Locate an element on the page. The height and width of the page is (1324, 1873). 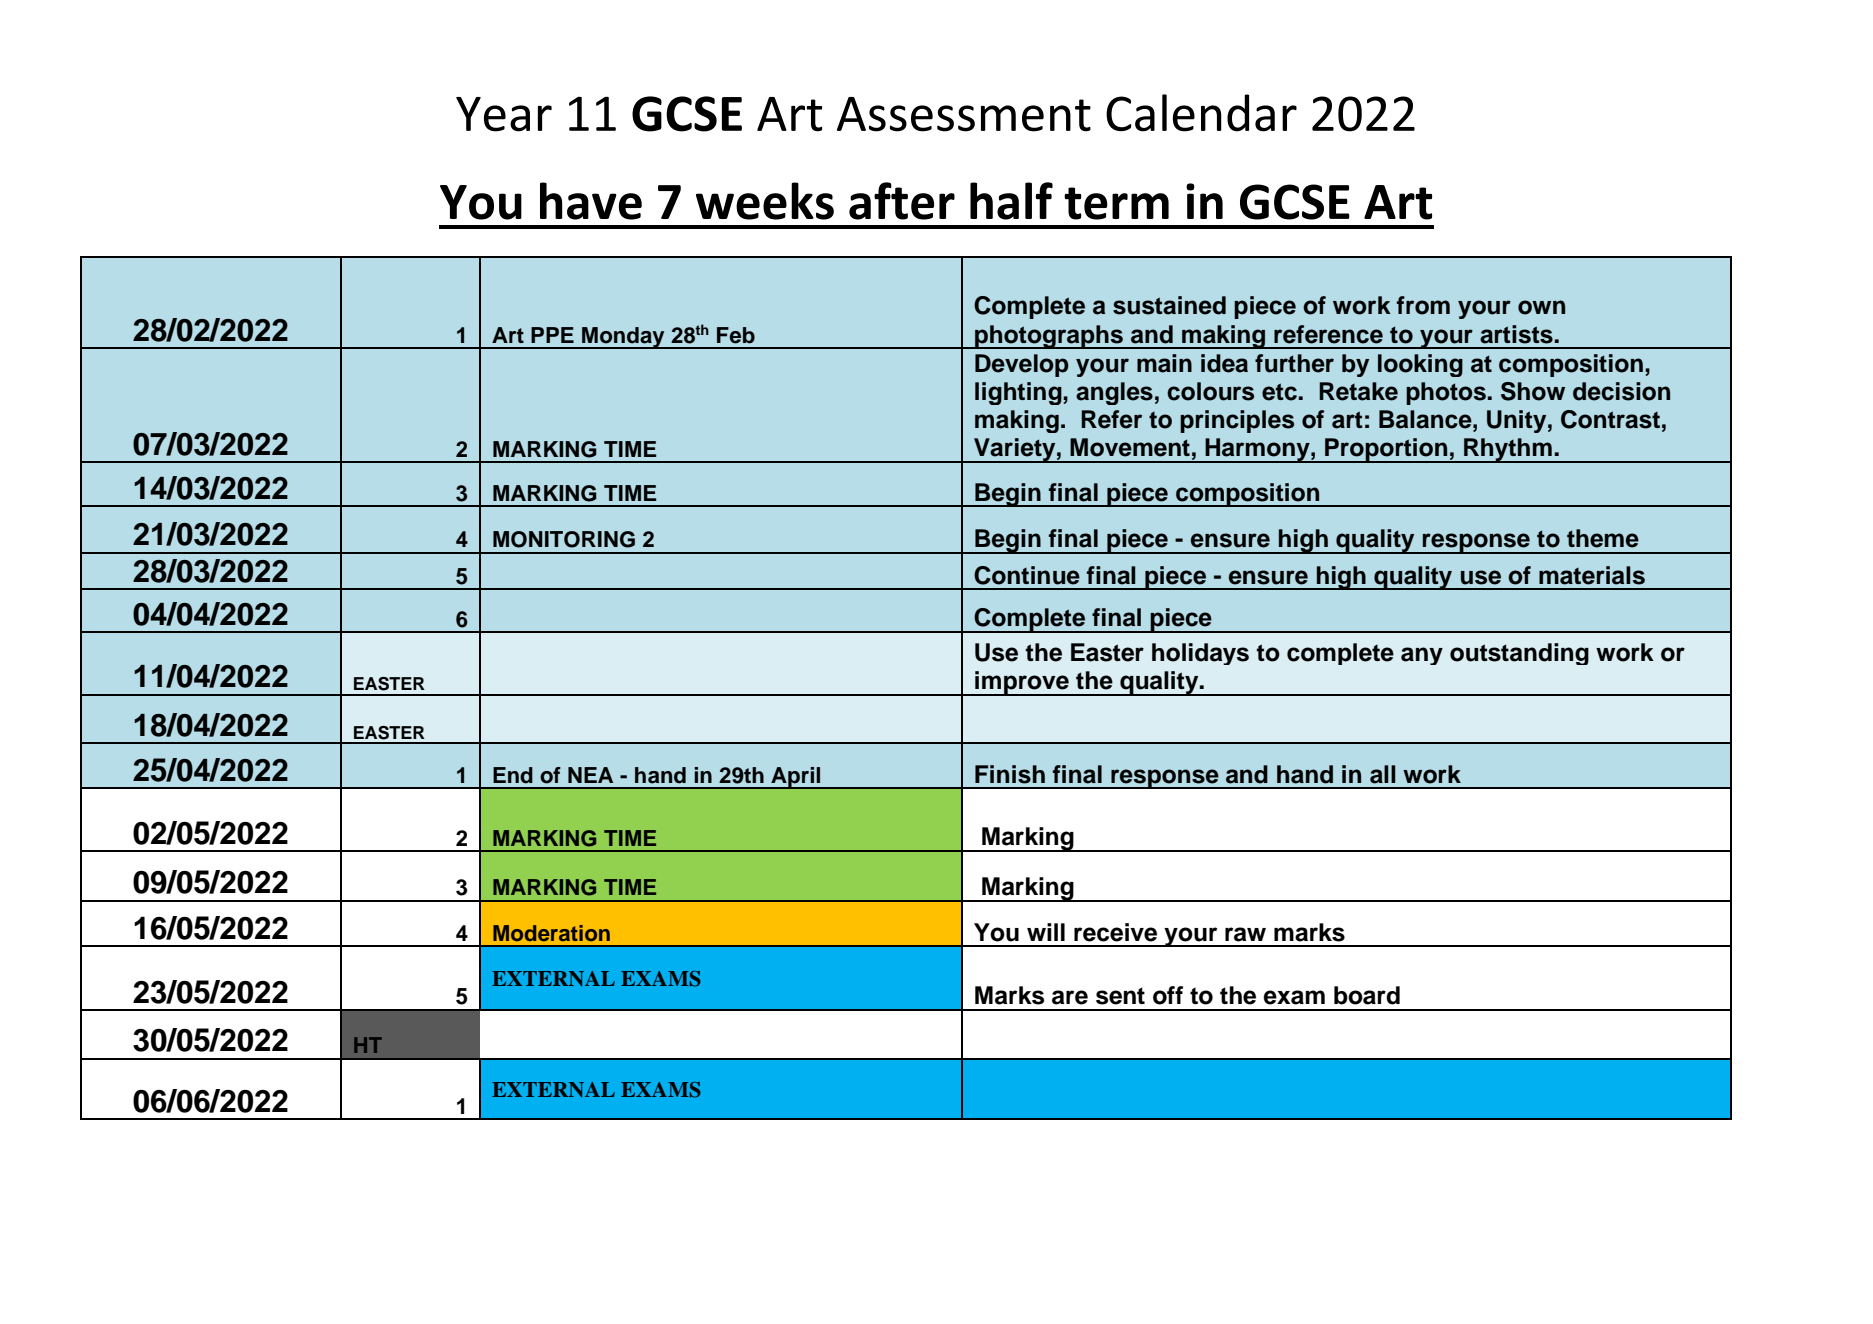
photos is located at coordinates (1446, 393).
